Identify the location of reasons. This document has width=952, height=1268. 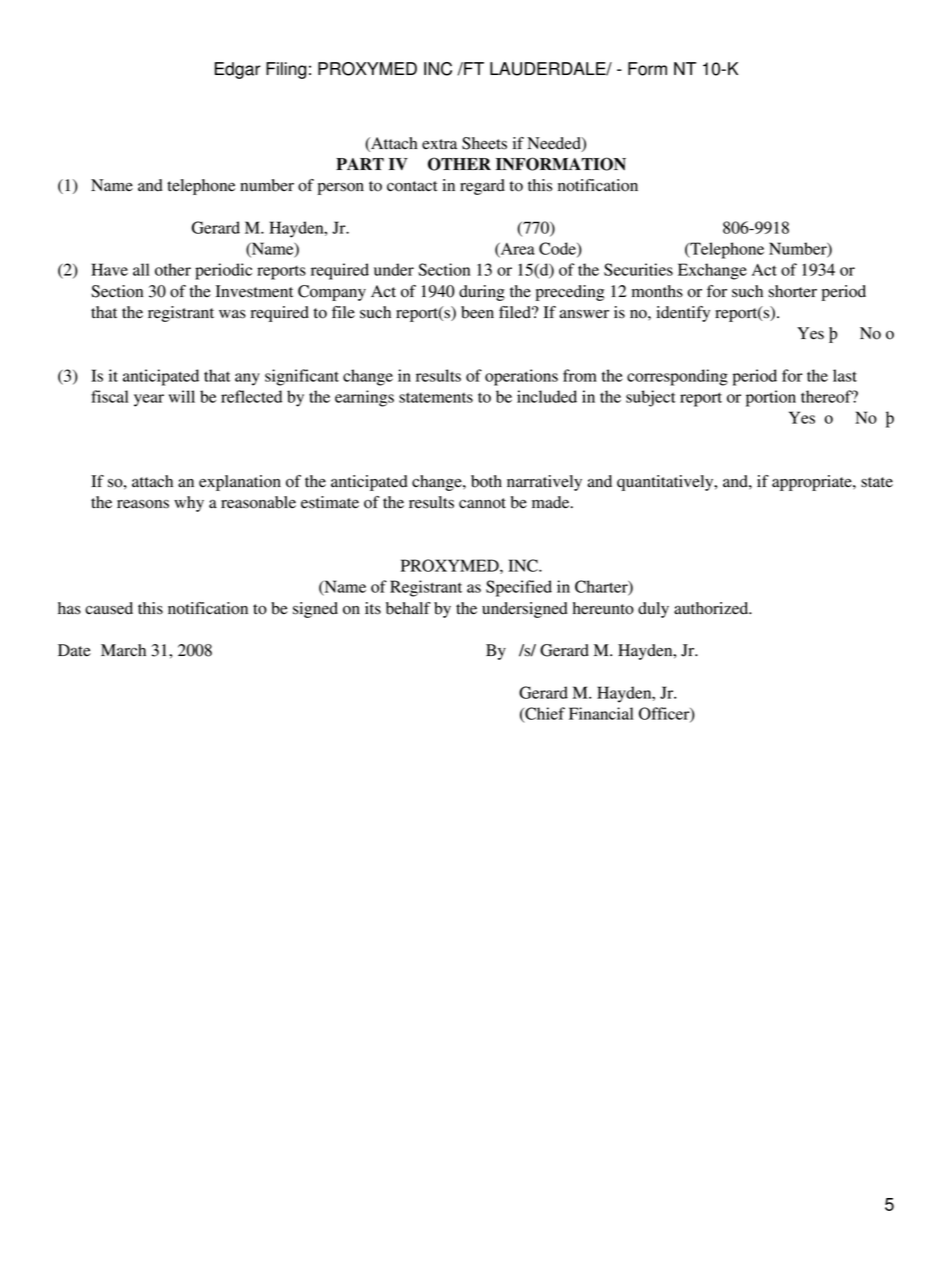
(143, 504).
